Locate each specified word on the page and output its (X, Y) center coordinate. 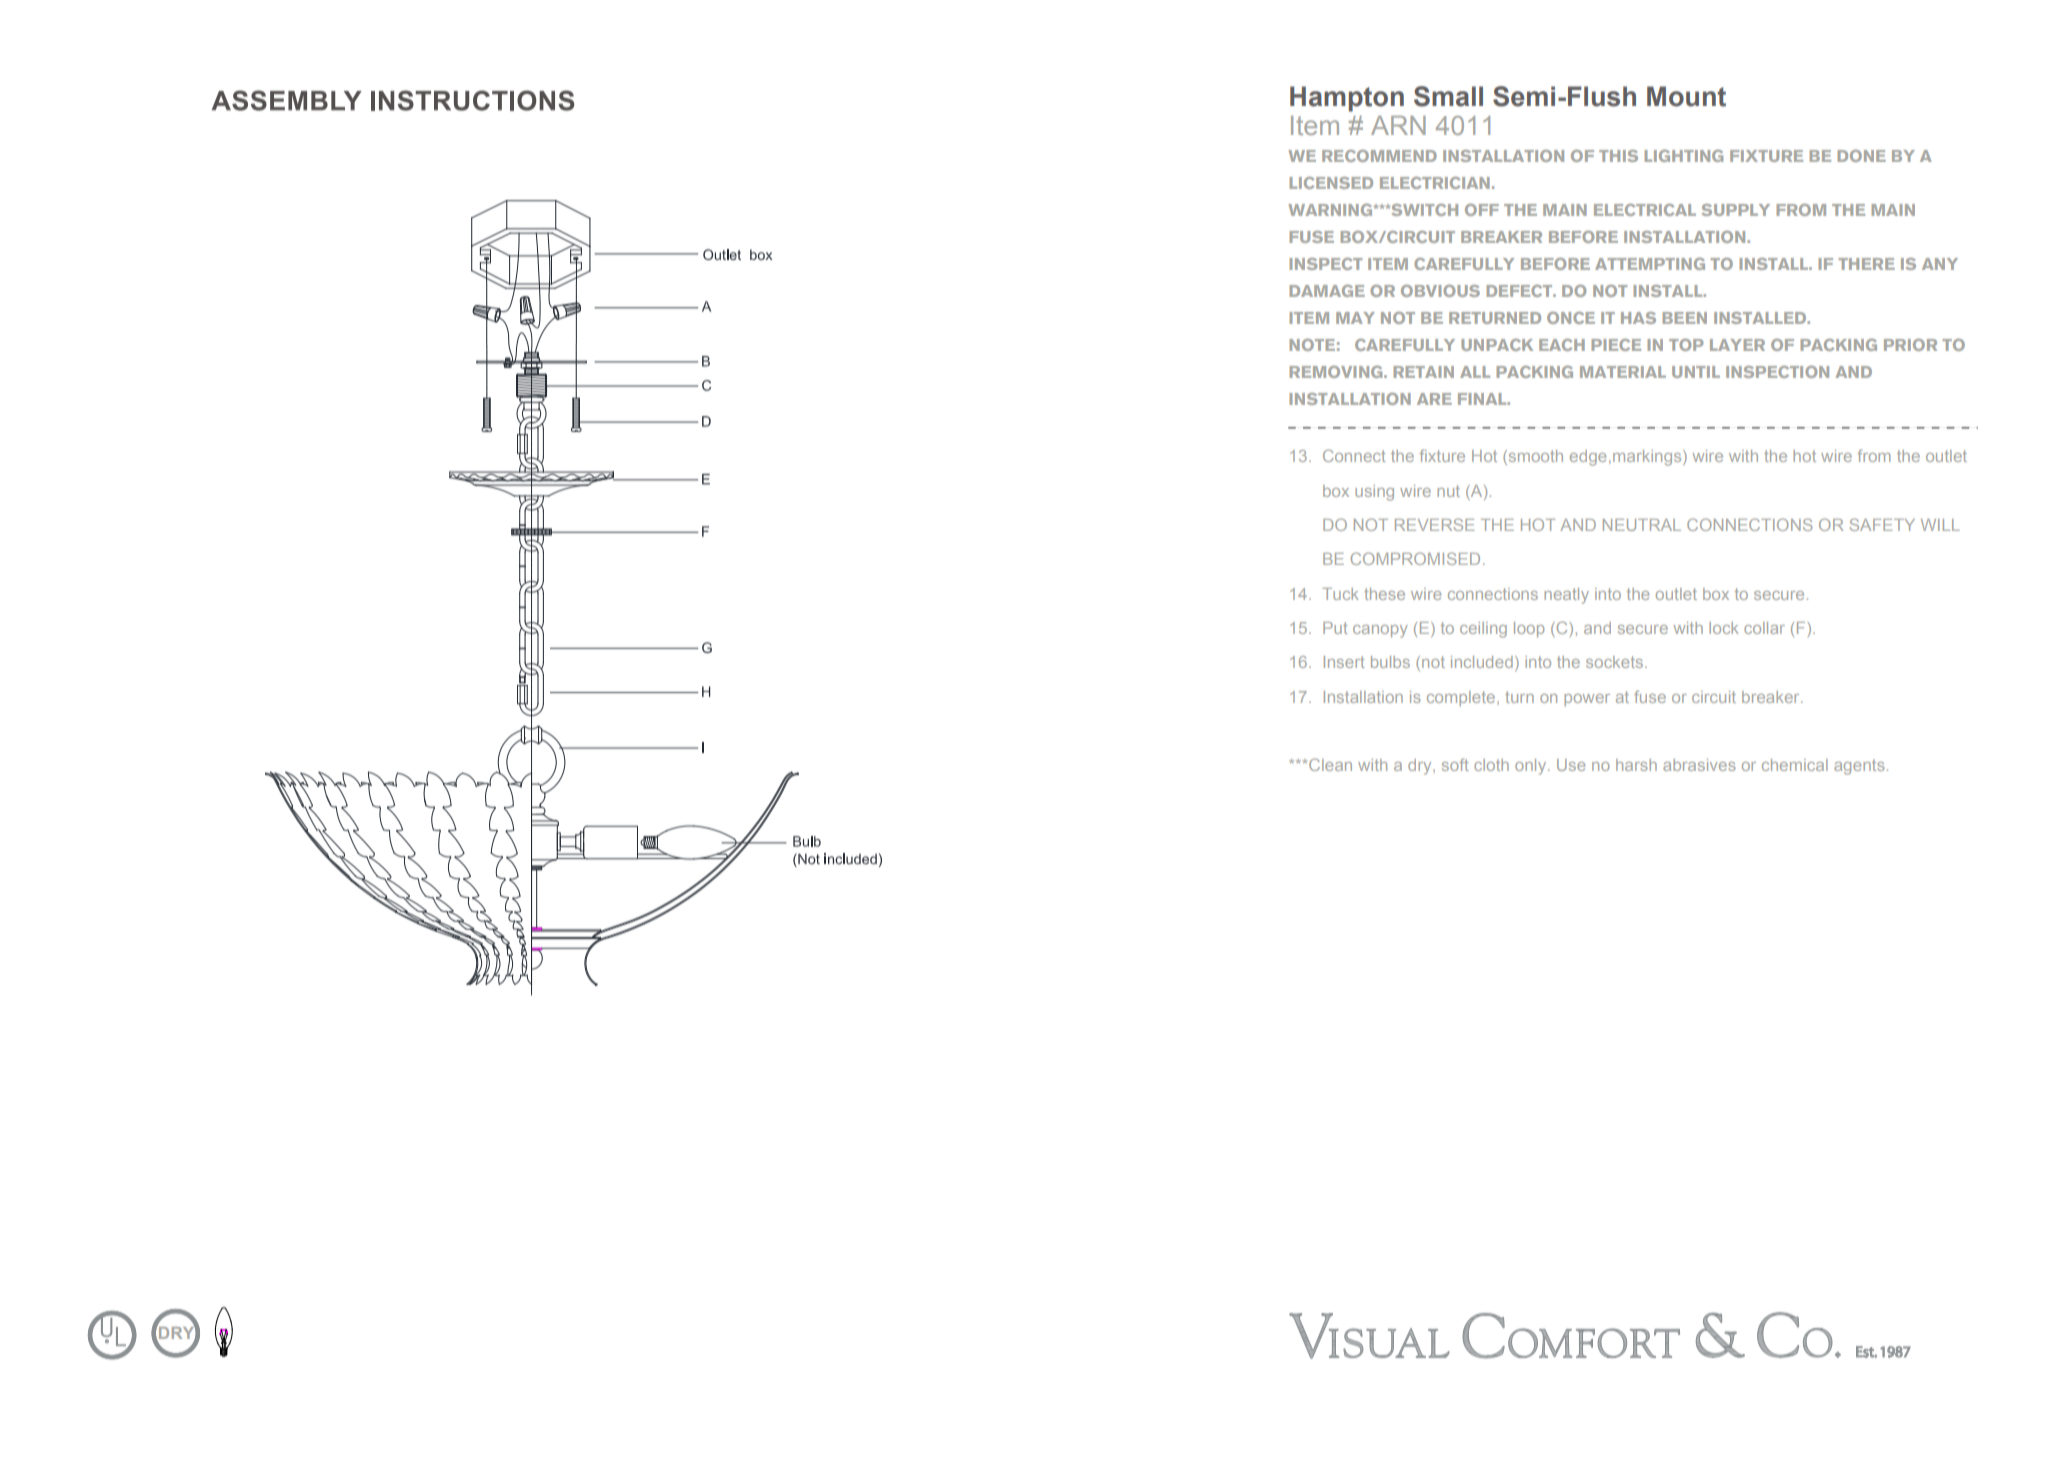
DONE (1861, 156)
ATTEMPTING (1650, 263)
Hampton (1347, 99)
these (1384, 594)
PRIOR (1910, 345)
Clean (1329, 764)
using (1374, 493)
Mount (1686, 96)
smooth (1534, 457)
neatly (1566, 596)
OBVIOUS (1440, 291)
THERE (1866, 264)
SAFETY (1882, 524)
